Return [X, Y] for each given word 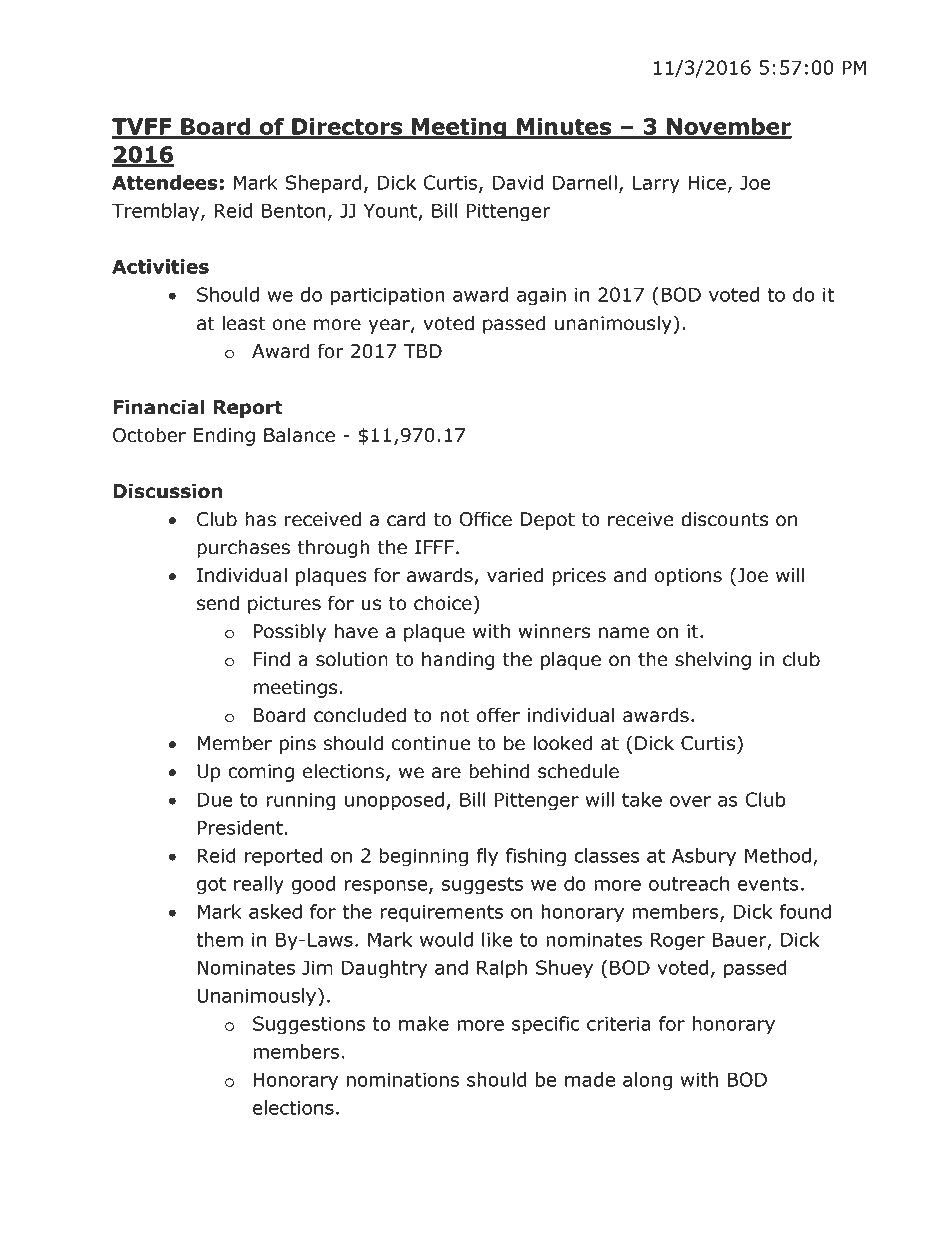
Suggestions [309, 1025]
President [240, 827]
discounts [724, 519]
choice [443, 603]
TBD [423, 351]
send [218, 603]
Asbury [704, 857]
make [424, 1023]
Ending [224, 436]
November [728, 127]
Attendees [165, 182]
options [688, 577]
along [647, 1081]
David [518, 182]
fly [487, 857]
